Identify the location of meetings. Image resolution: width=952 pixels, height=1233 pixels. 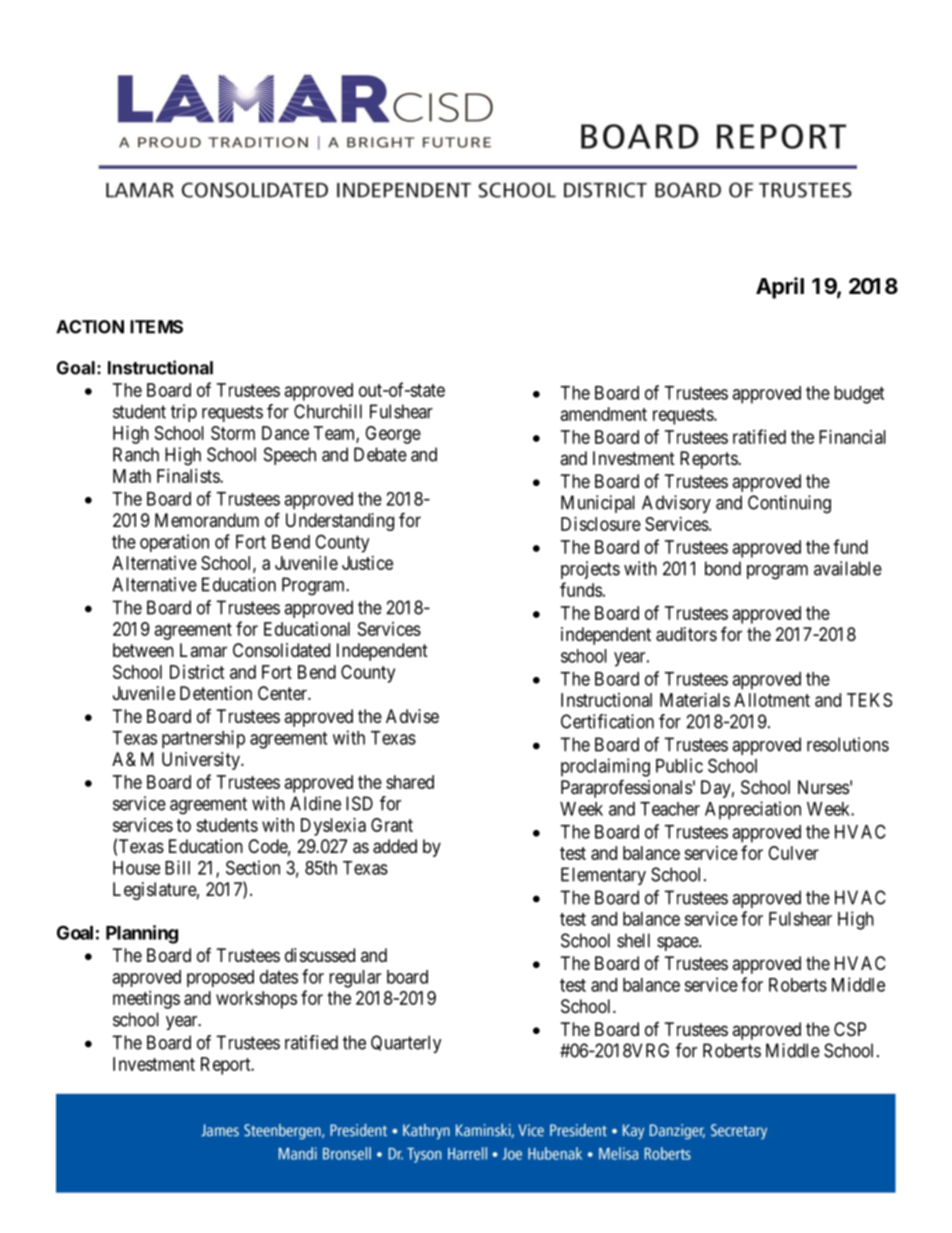
(146, 1000).
